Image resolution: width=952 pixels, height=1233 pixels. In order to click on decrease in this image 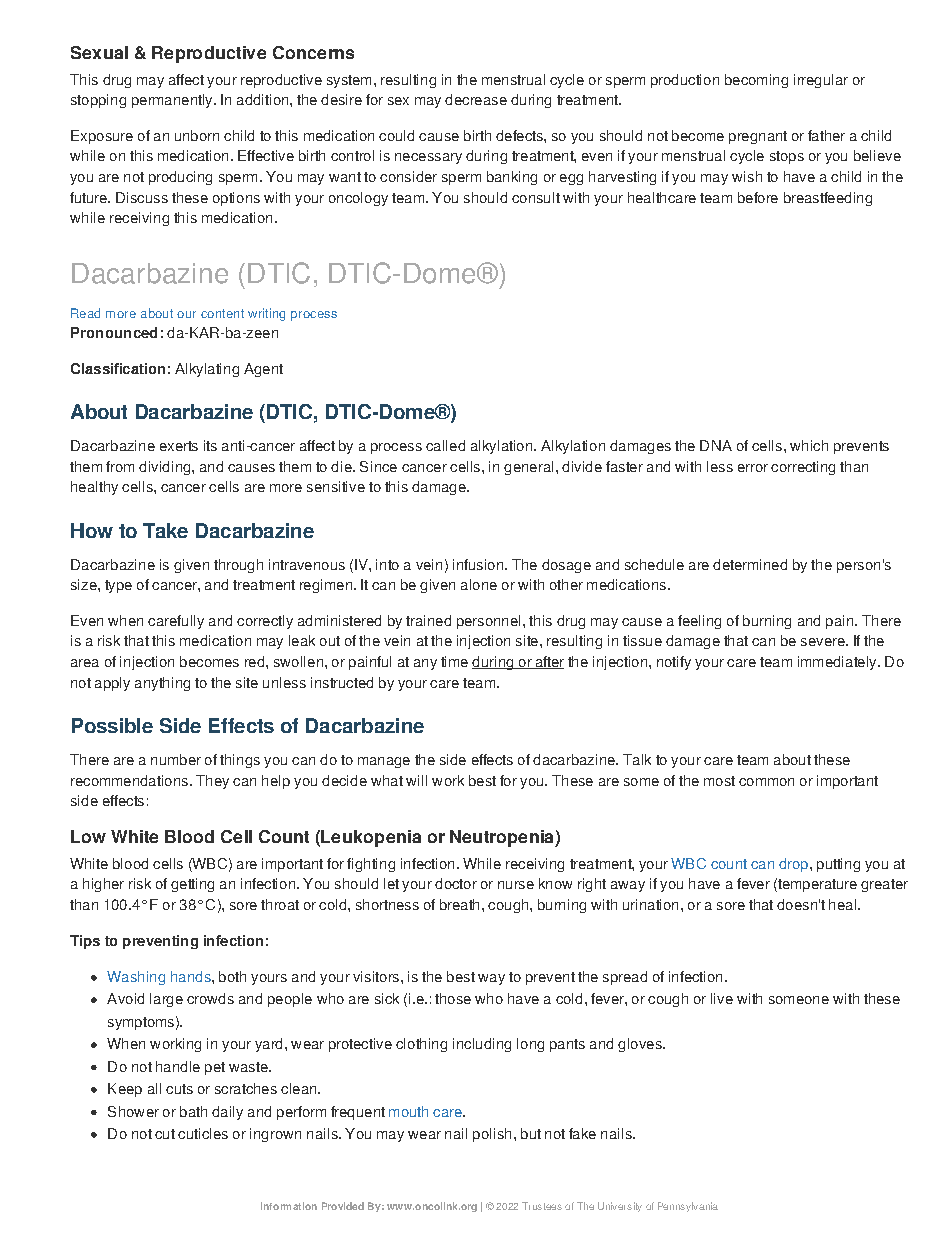, I will do `click(476, 99)`.
